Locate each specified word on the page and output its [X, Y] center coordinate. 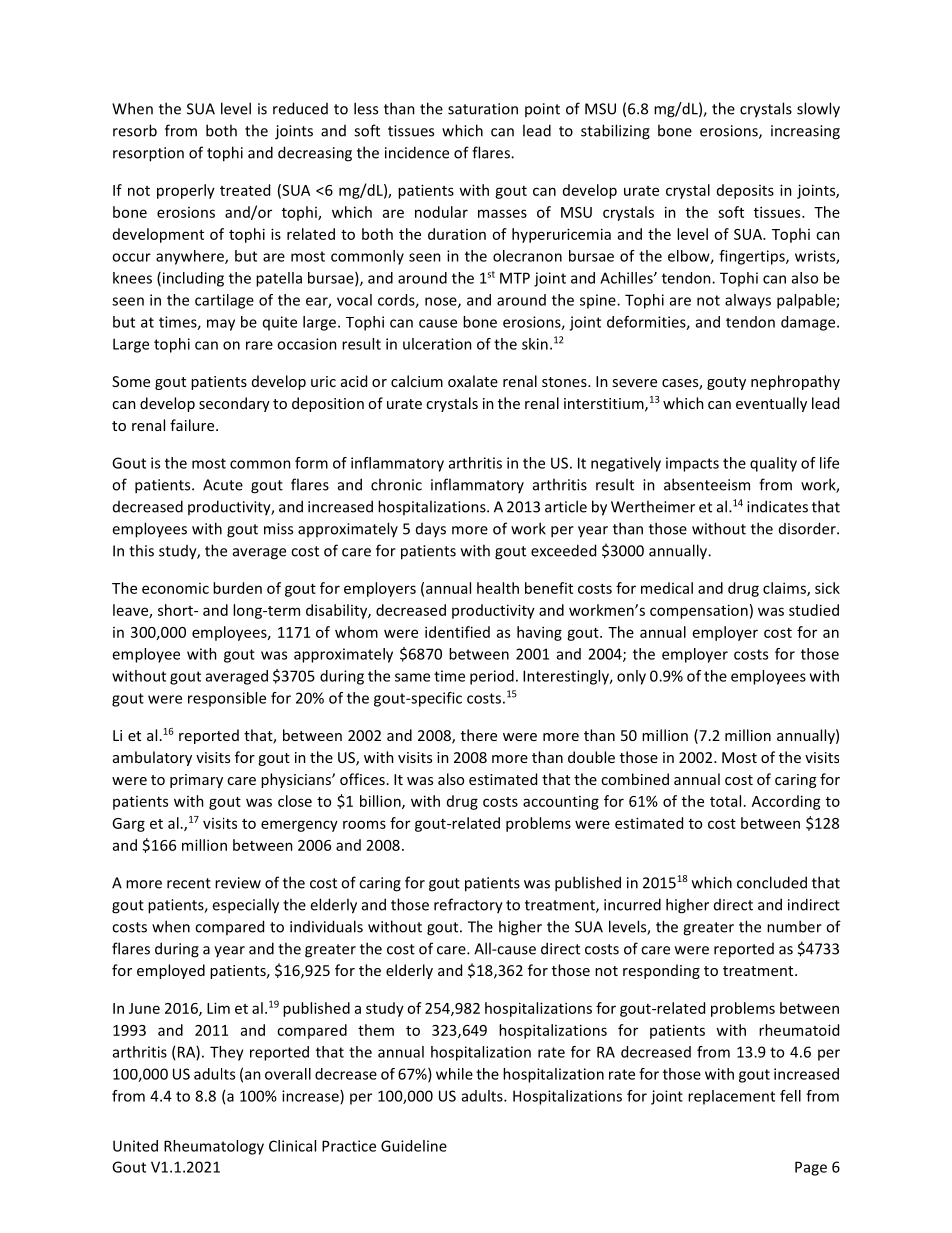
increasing [805, 132]
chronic [396, 484]
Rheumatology [214, 1147]
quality [773, 464]
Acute [223, 485]
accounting [561, 803]
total [725, 801]
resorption [148, 154]
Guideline [414, 1146]
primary [196, 781]
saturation [483, 109]
